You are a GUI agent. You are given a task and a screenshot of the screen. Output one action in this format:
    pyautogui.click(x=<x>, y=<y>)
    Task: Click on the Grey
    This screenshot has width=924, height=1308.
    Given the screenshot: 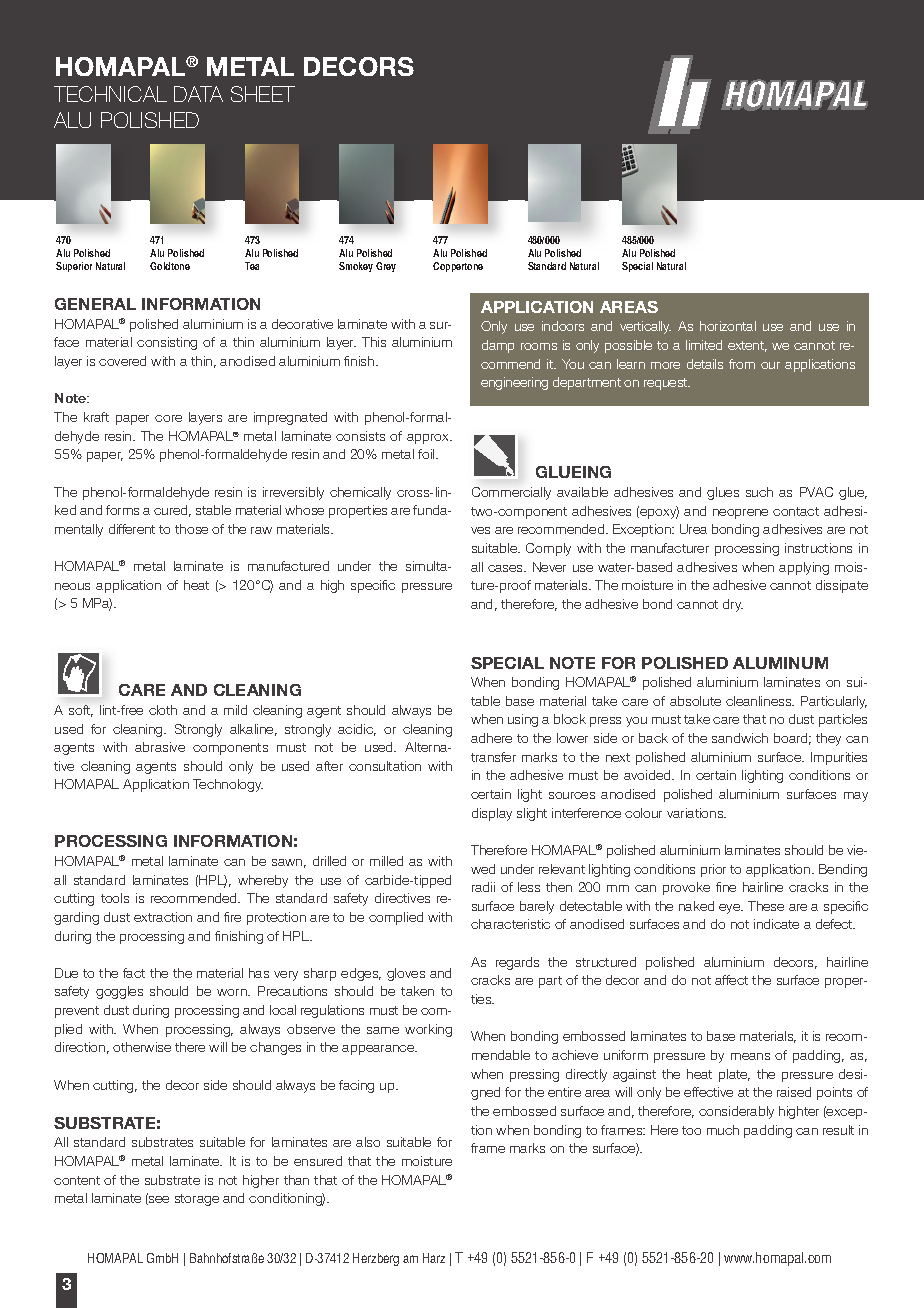 What is the action you would take?
    pyautogui.click(x=386, y=267)
